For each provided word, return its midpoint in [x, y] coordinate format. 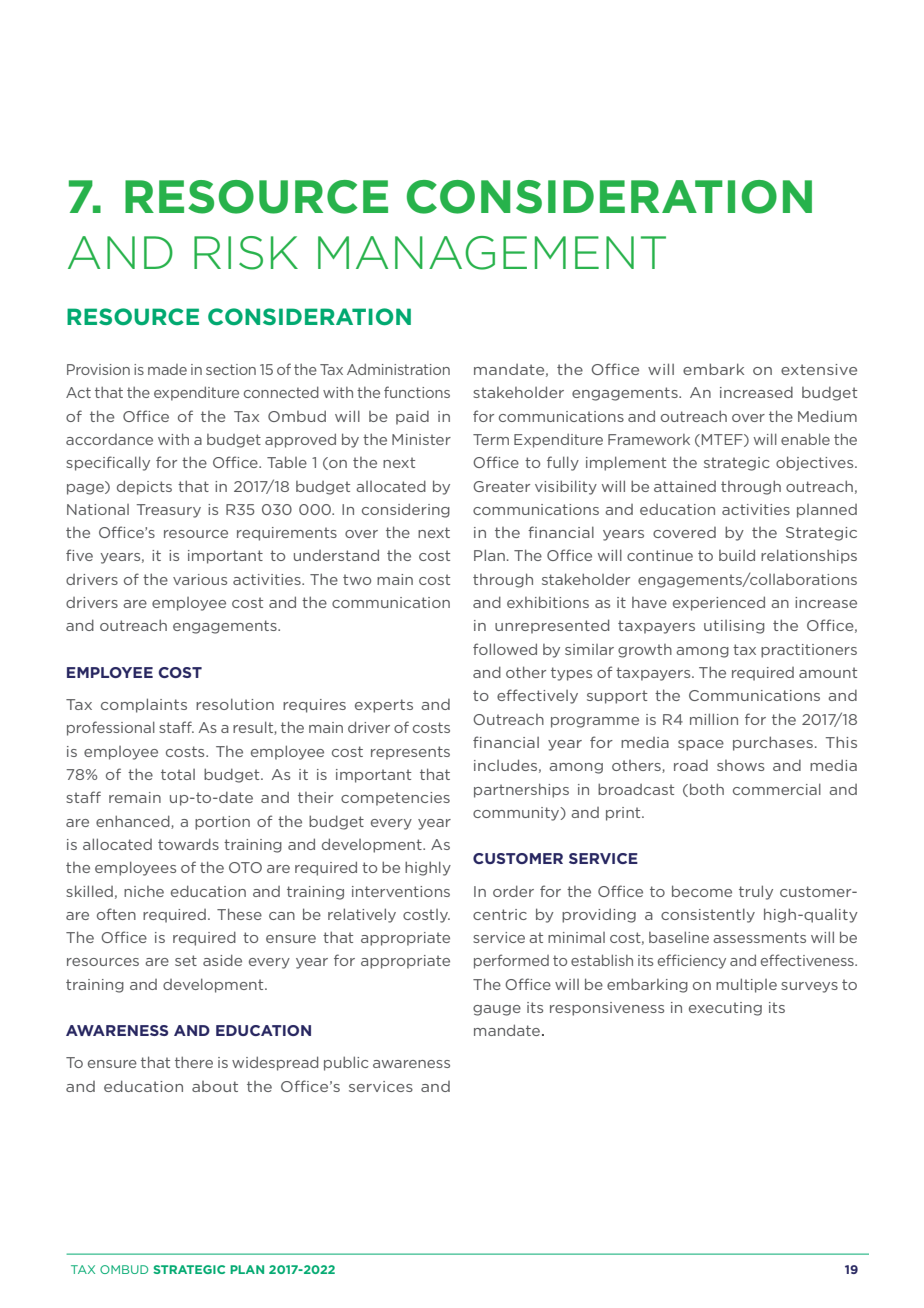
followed [505, 649]
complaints [144, 705]
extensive [819, 369]
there [194, 1062]
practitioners [809, 651]
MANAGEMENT [492, 253]
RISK [246, 253]
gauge [497, 1010]
